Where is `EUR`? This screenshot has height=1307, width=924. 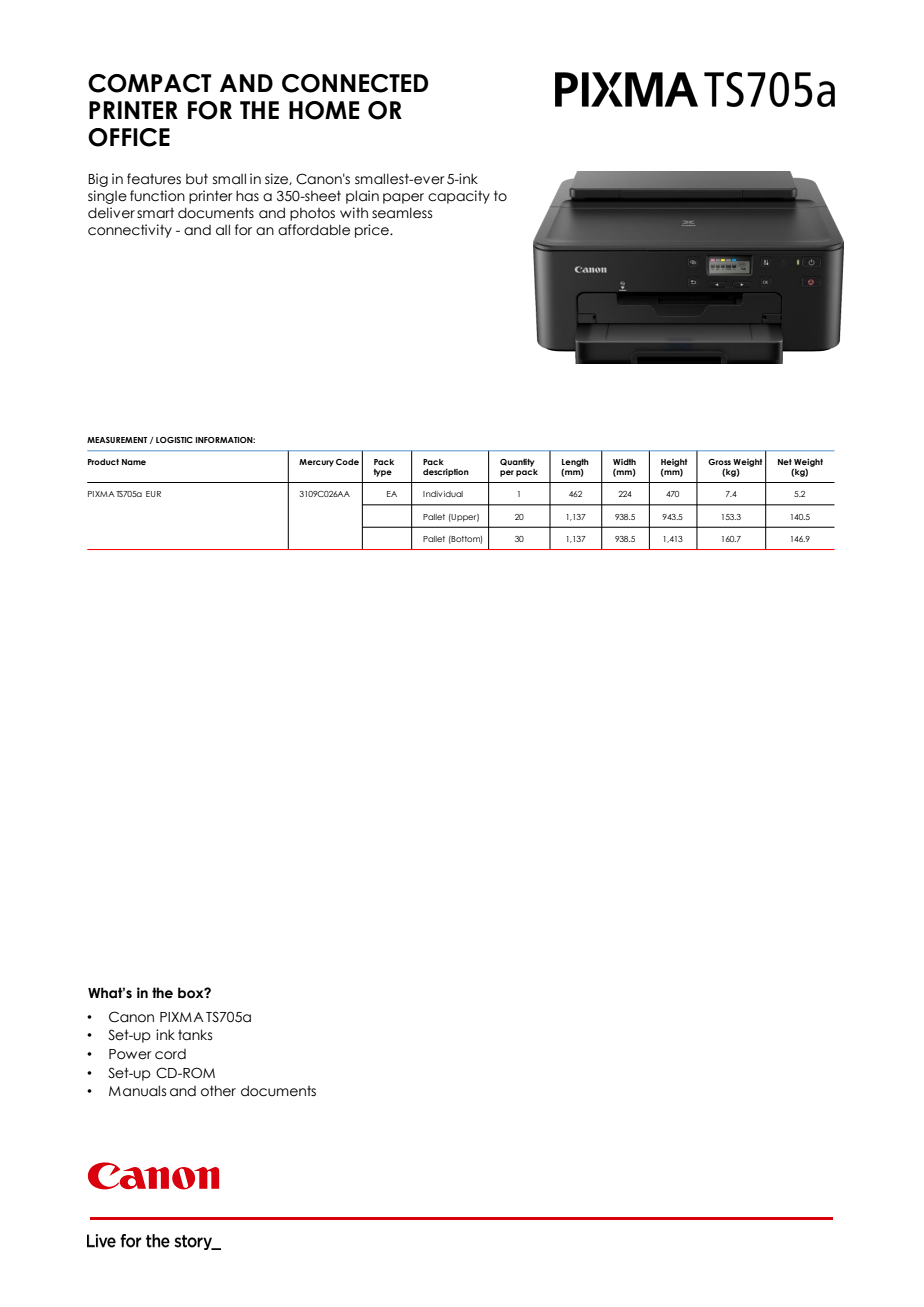
EUR is located at coordinates (153, 494).
